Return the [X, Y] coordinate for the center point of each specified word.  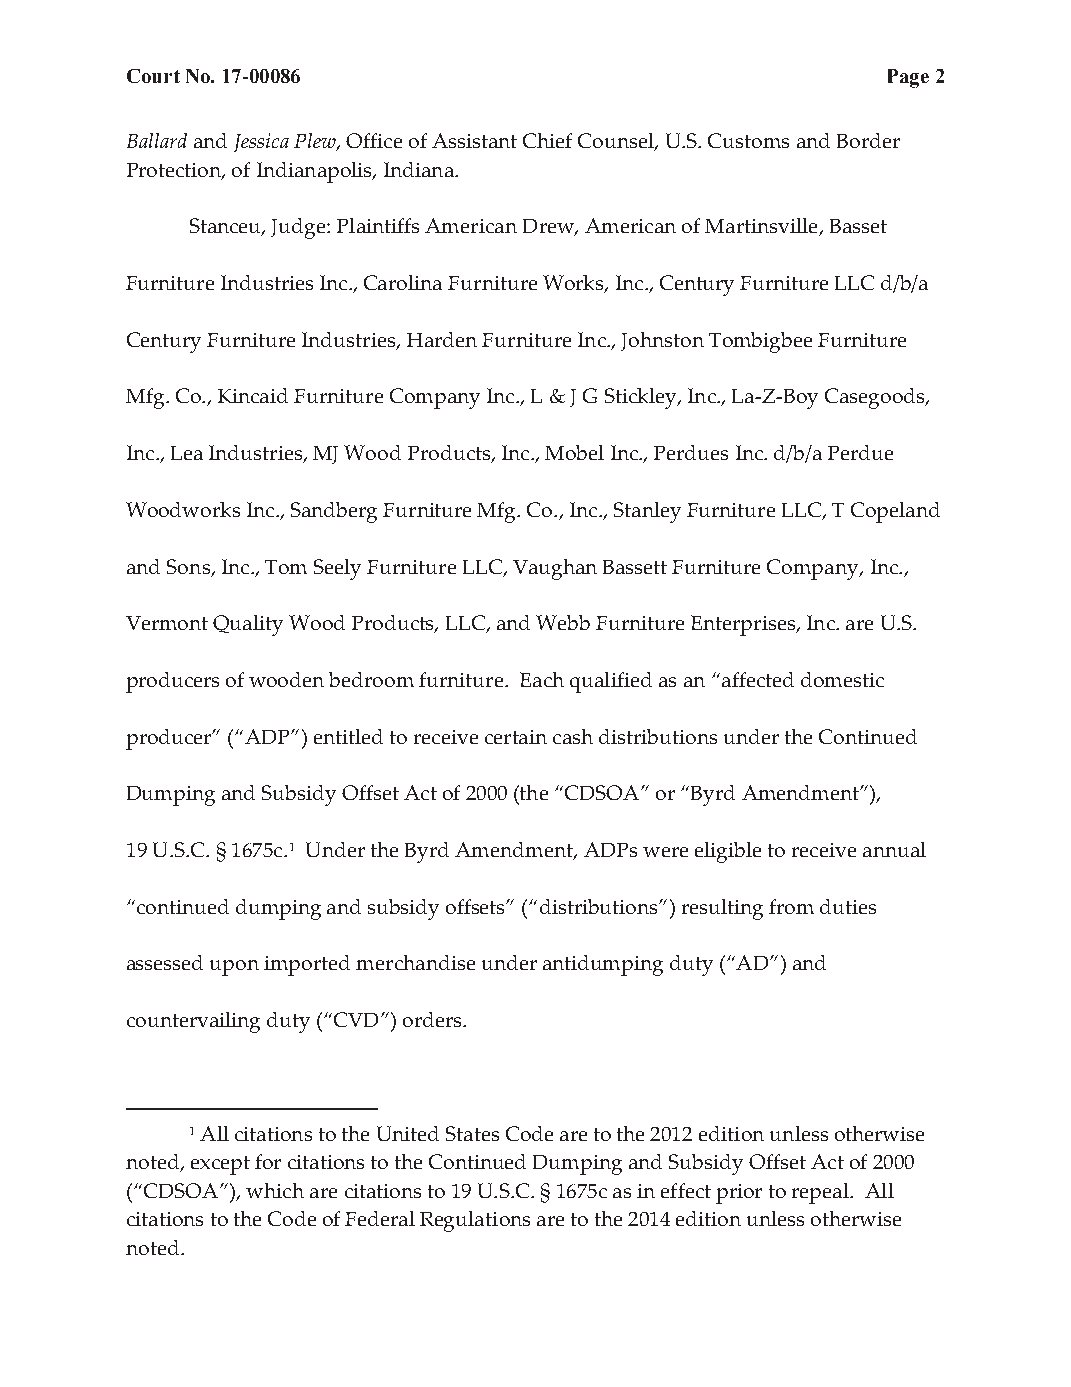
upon [234, 968]
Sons [189, 568]
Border [868, 140]
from [791, 906]
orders [433, 1019]
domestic [842, 679]
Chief [547, 140]
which [275, 1190]
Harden [442, 339]
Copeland [895, 512]
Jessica [261, 142]
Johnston [662, 341]
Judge [299, 228]
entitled [348, 736]
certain [516, 737]
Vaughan [555, 569]
